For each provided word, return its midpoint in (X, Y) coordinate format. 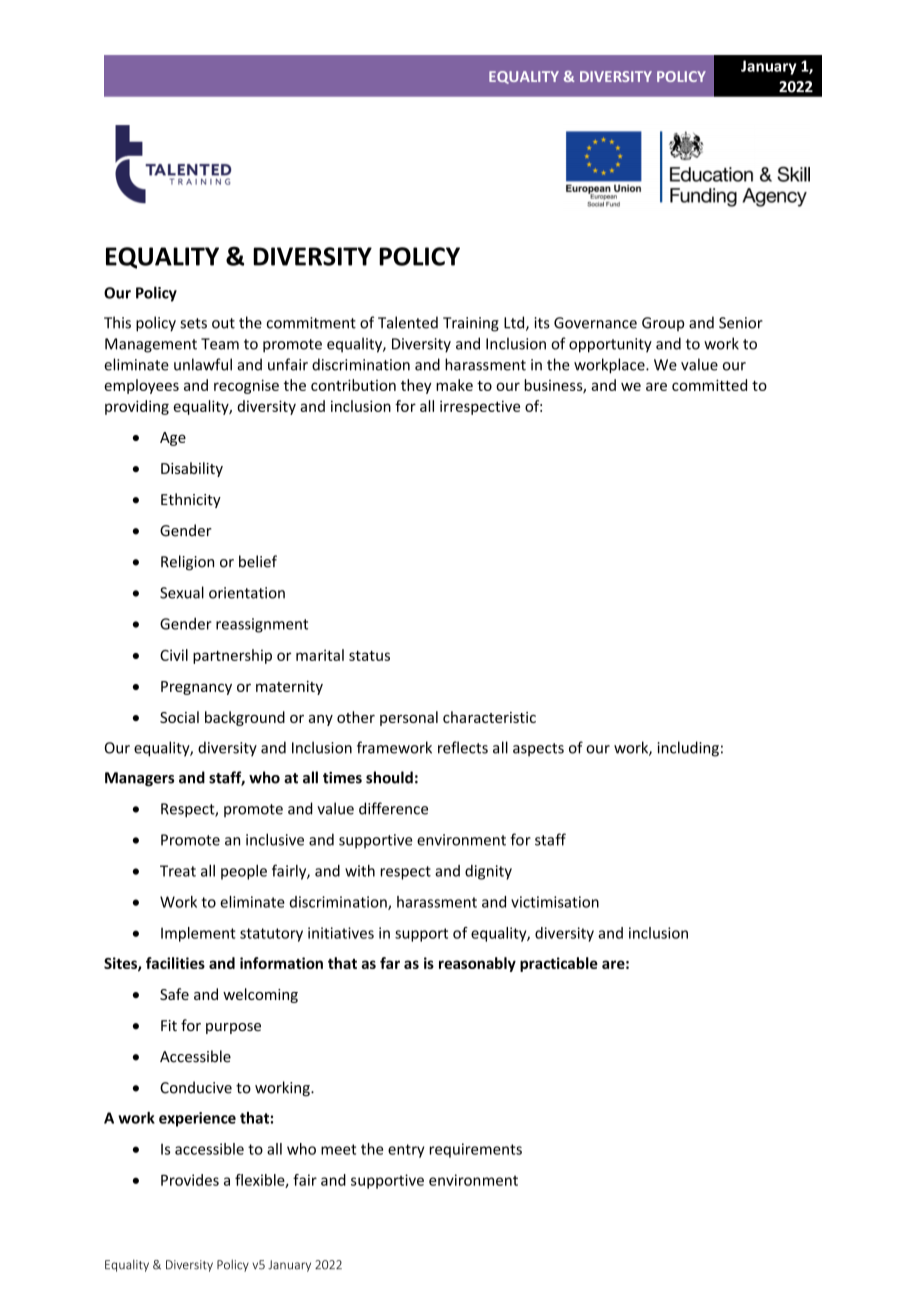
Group (663, 324)
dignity (488, 872)
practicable (559, 964)
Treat (178, 871)
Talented (408, 322)
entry (406, 1151)
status (369, 656)
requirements (476, 1150)
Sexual (182, 592)
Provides (190, 1180)
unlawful (203, 364)
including (688, 749)
